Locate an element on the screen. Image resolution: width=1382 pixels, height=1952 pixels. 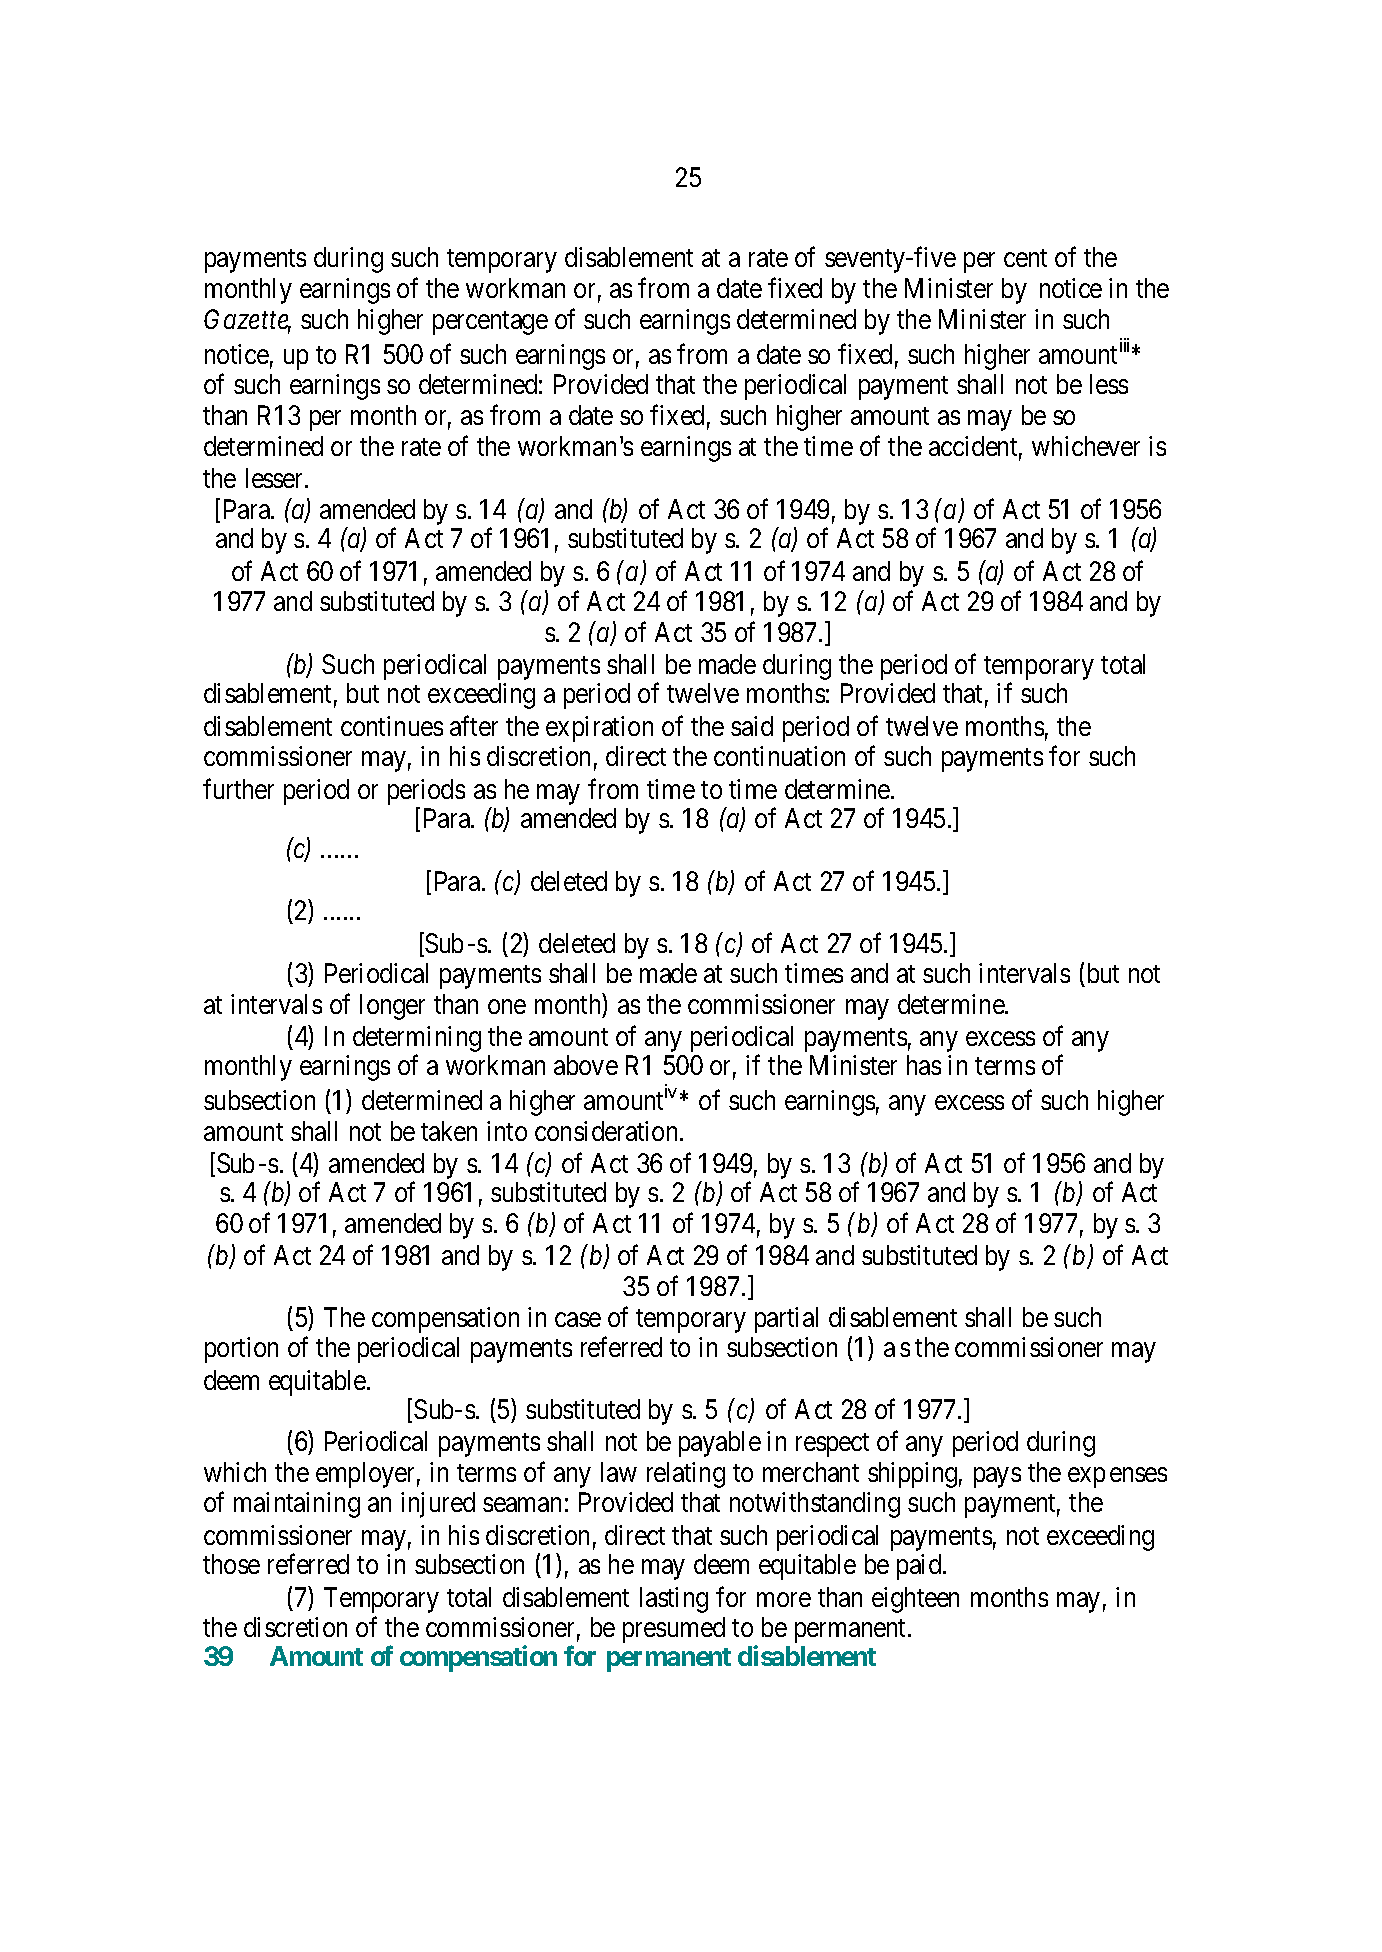
lasting is located at coordinates (674, 1600).
